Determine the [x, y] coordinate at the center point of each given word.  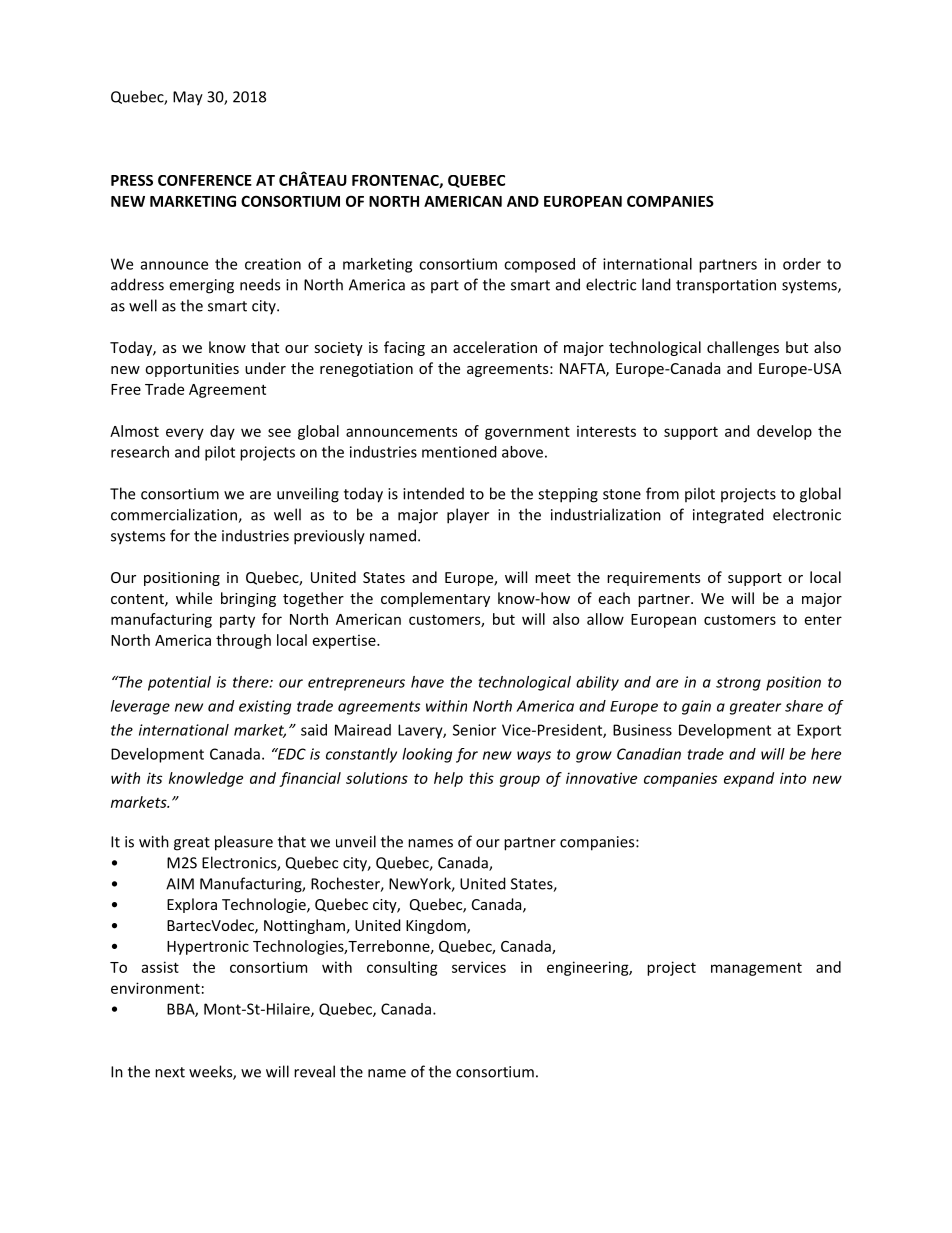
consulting [402, 968]
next [170, 1072]
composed [539, 265]
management [756, 969]
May [188, 98]
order [802, 264]
